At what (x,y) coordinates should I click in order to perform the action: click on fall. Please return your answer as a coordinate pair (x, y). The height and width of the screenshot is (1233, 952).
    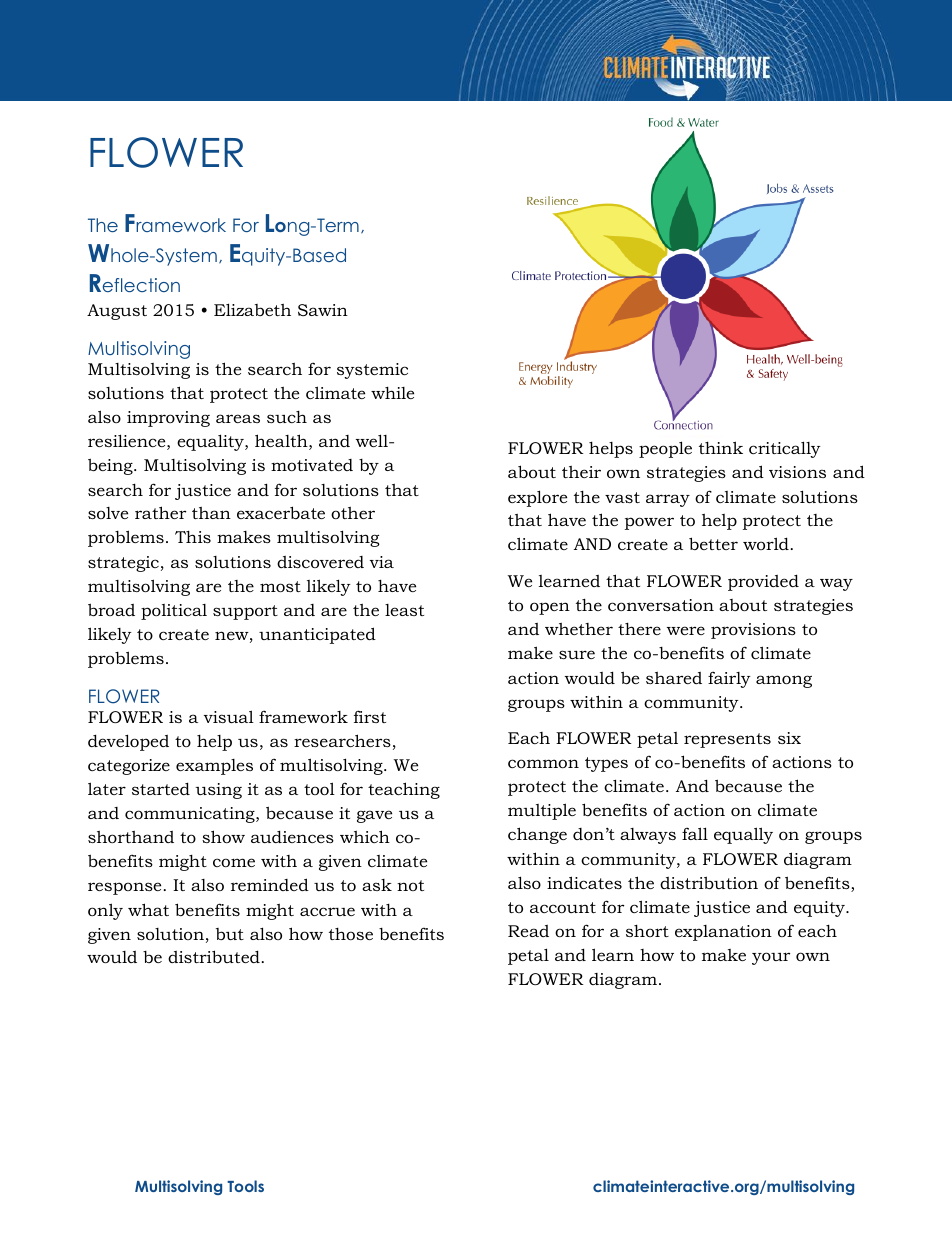
    Looking at the image, I should click on (695, 833).
